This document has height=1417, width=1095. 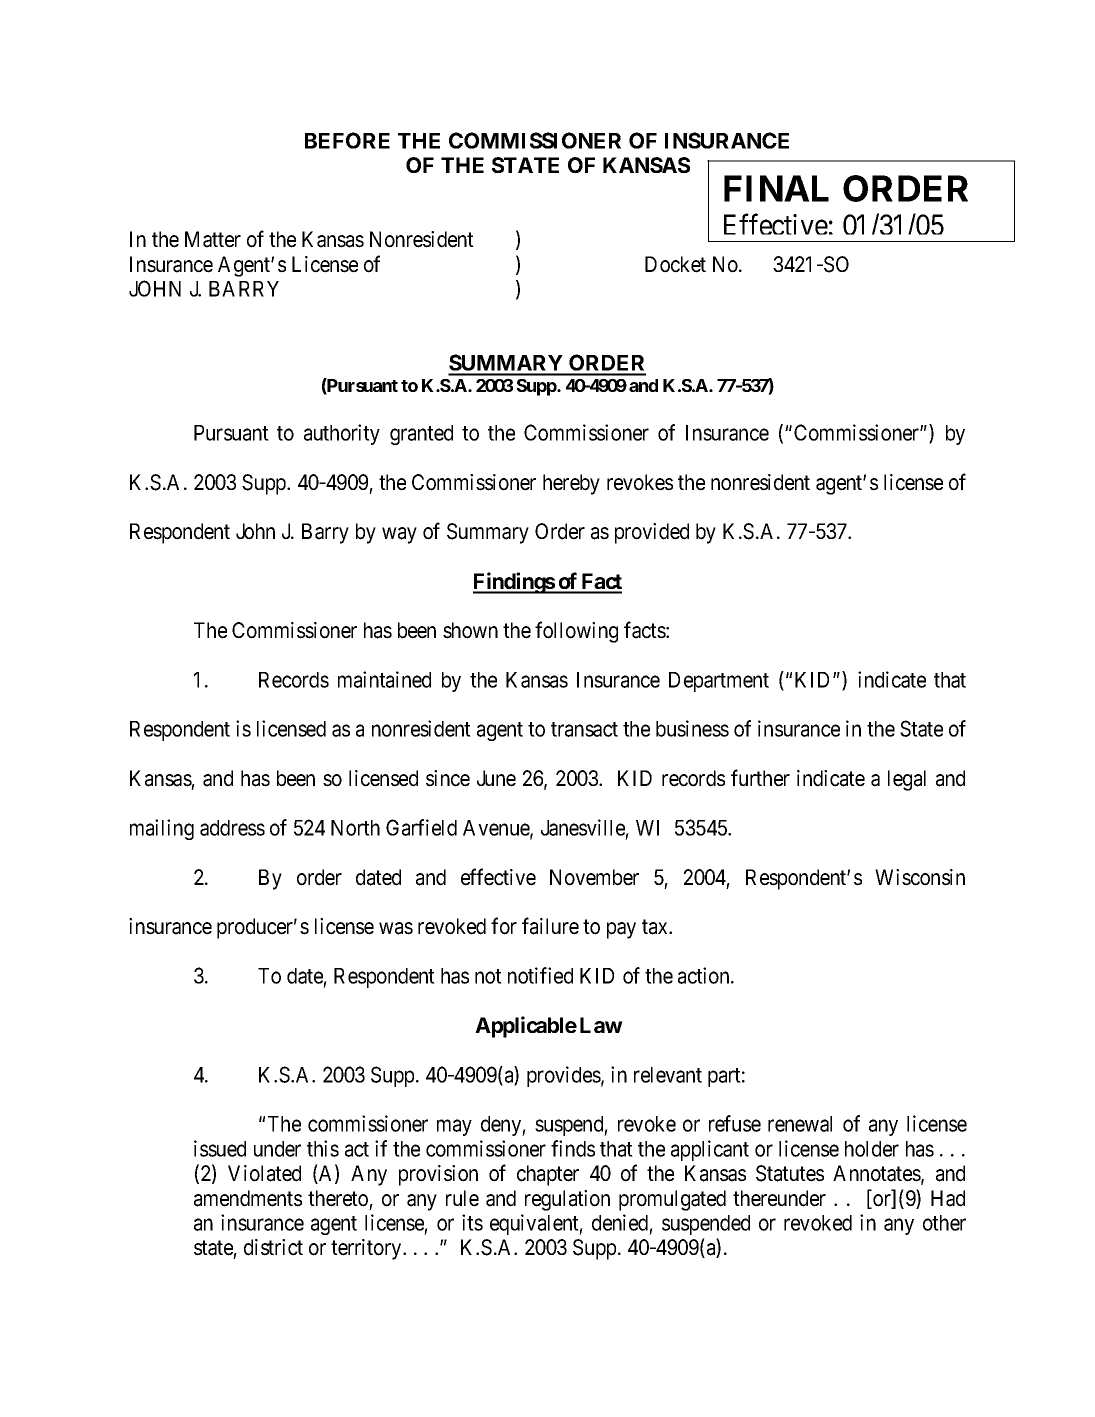 What do you see at coordinates (571, 484) in the document?
I see `hereby` at bounding box center [571, 484].
